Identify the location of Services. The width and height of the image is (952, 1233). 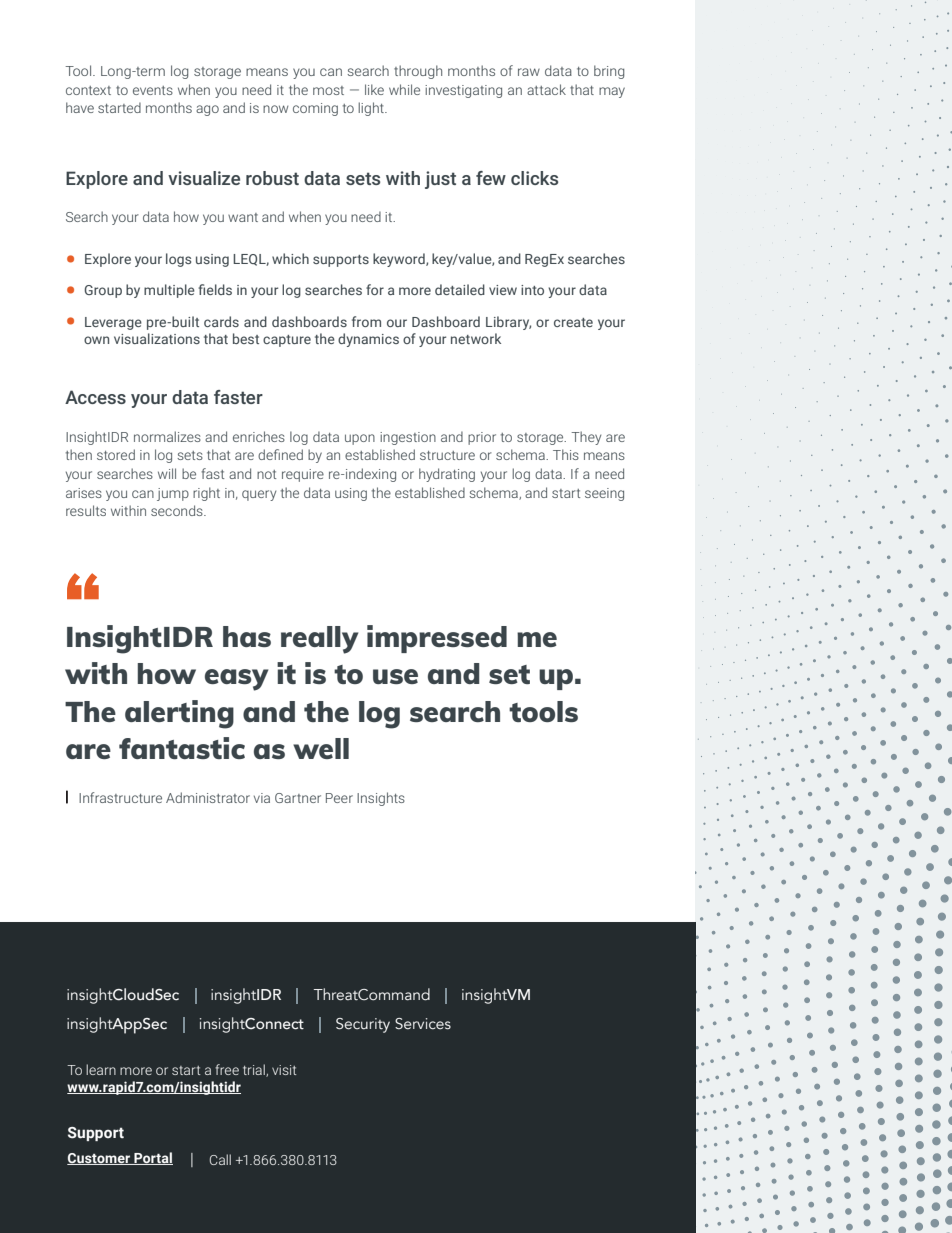
(423, 1024).
